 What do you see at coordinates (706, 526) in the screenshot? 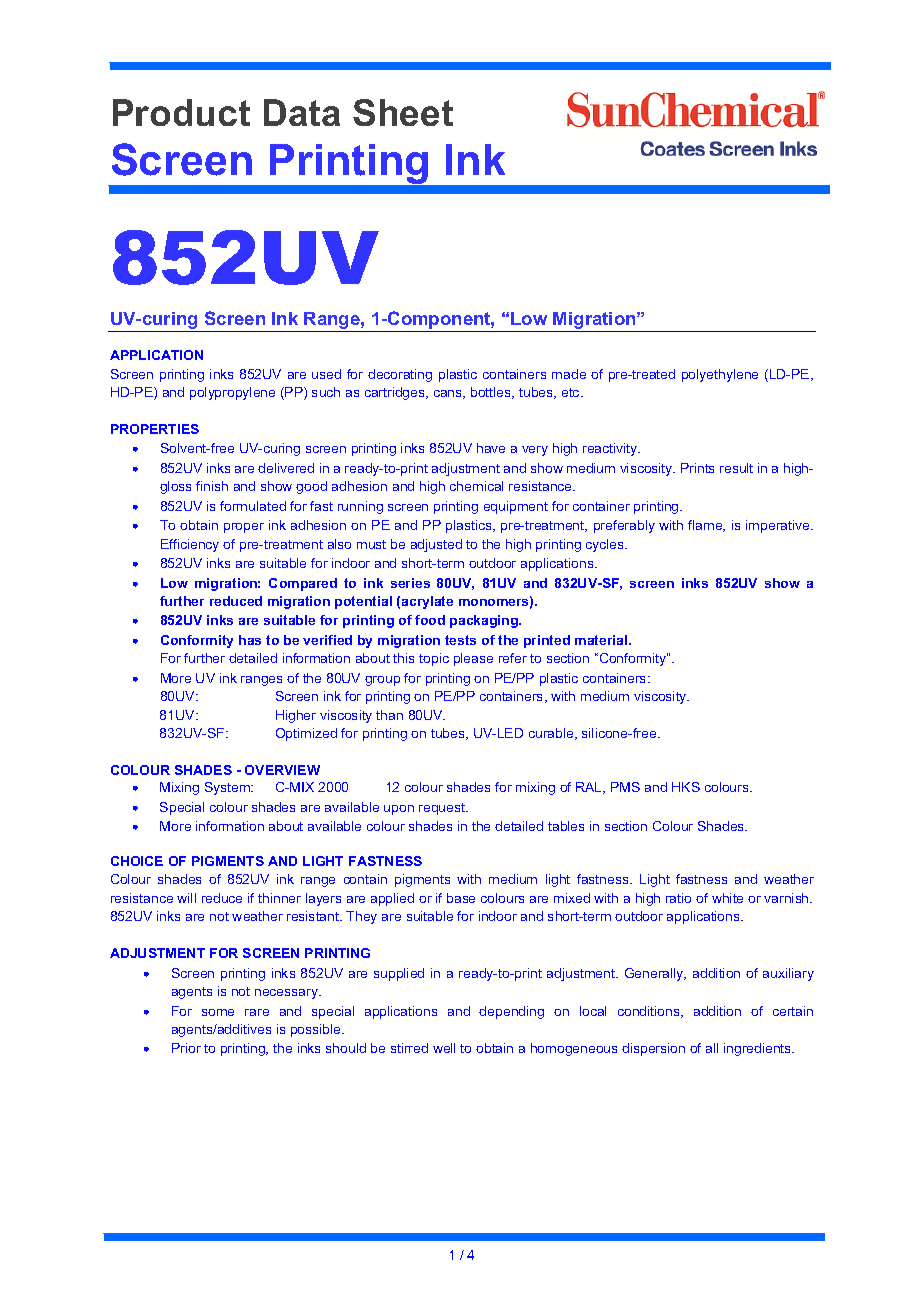
I see `flame` at bounding box center [706, 526].
